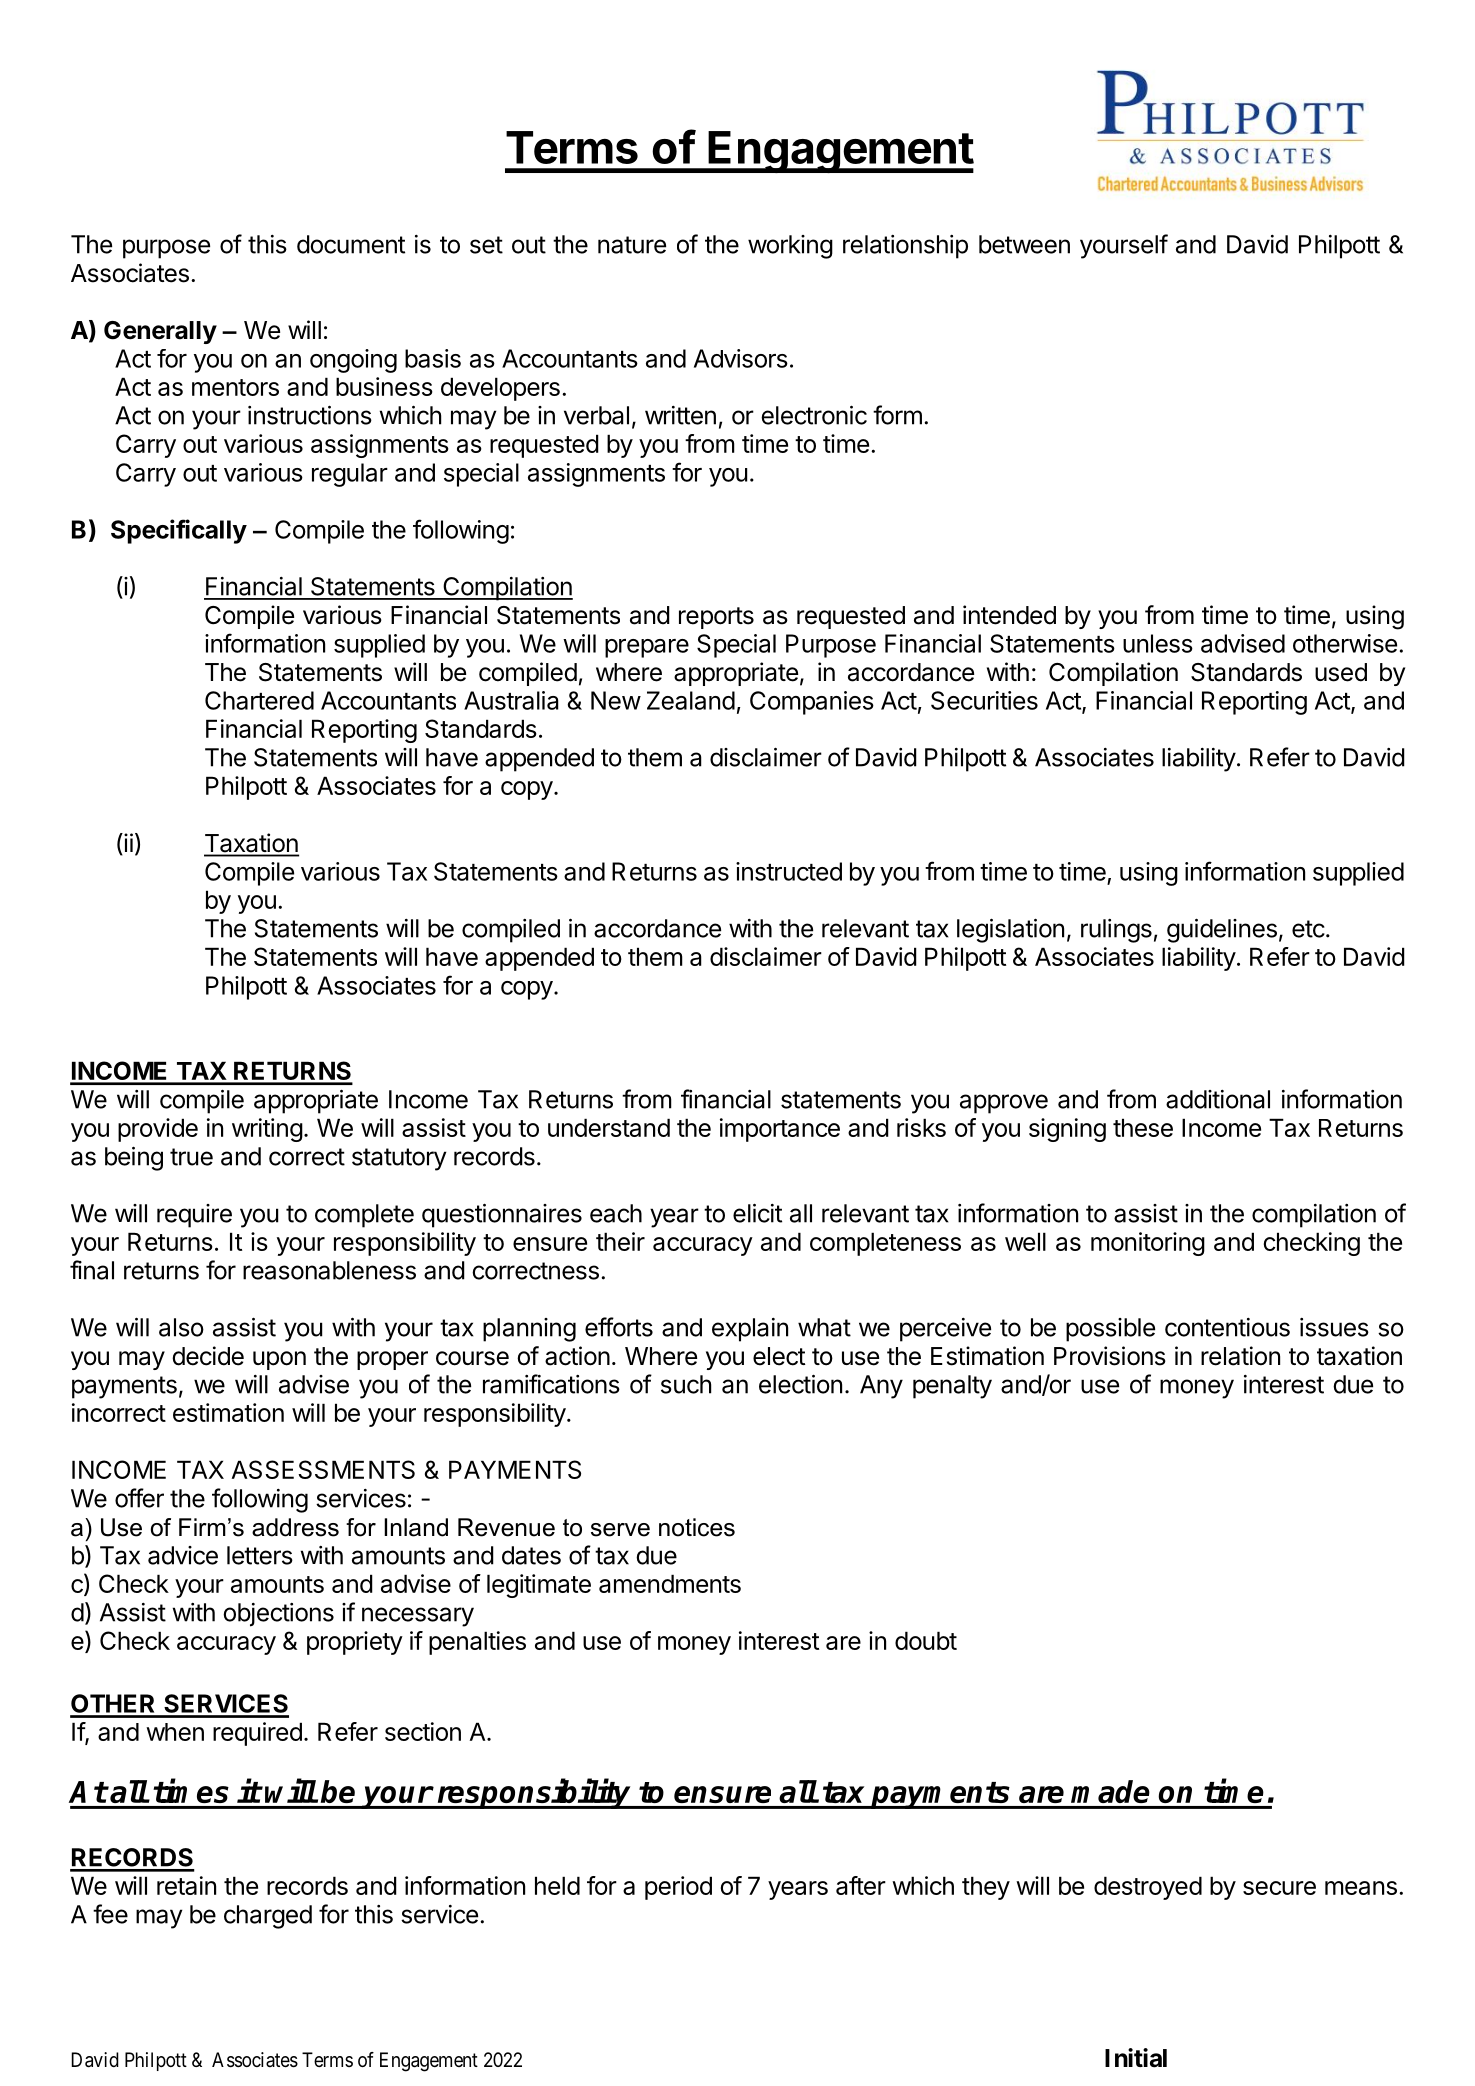  I want to click on objections, so click(278, 1615).
